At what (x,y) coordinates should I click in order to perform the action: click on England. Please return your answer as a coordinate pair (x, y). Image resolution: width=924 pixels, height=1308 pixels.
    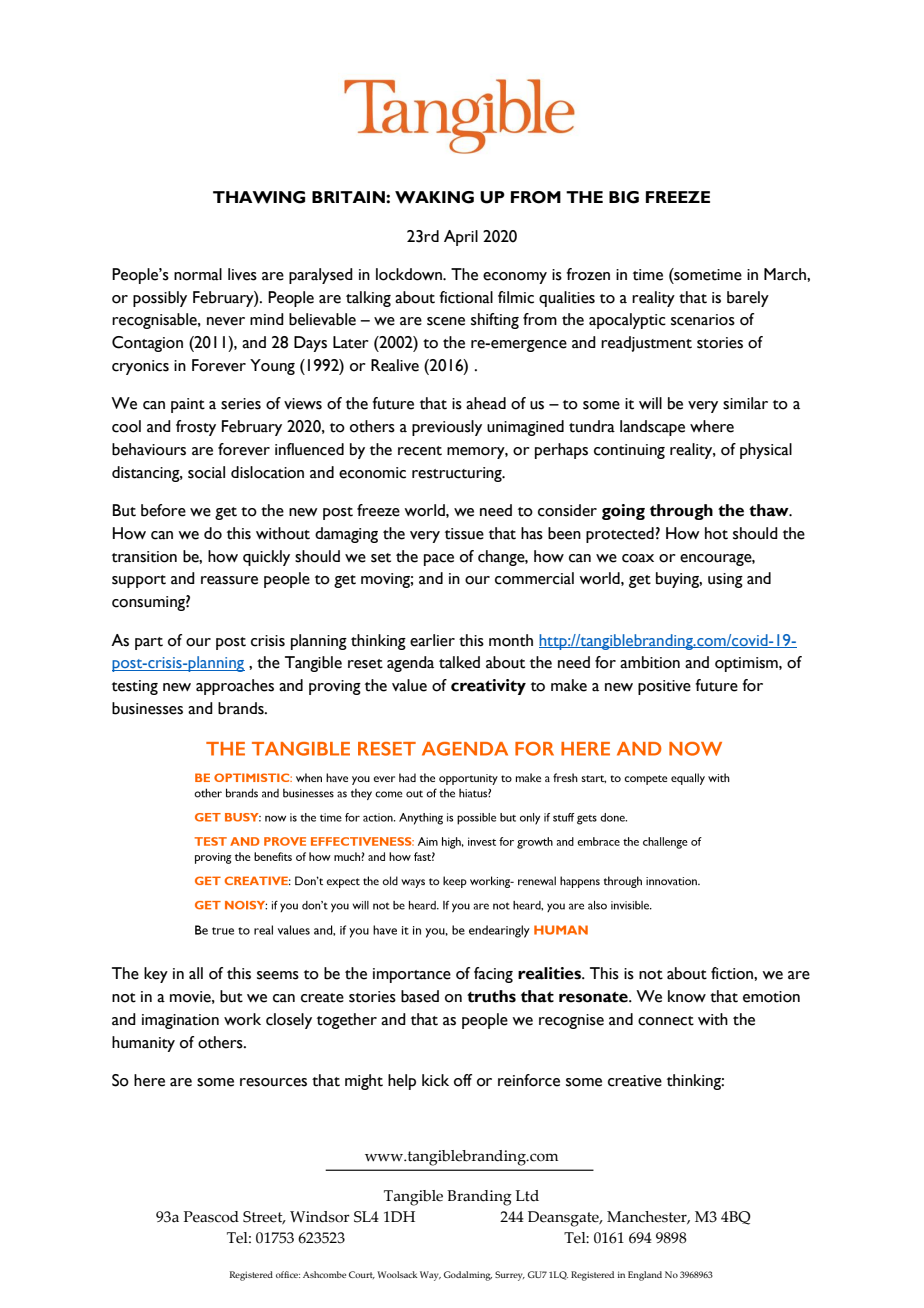
    Looking at the image, I should click on (645, 1276).
